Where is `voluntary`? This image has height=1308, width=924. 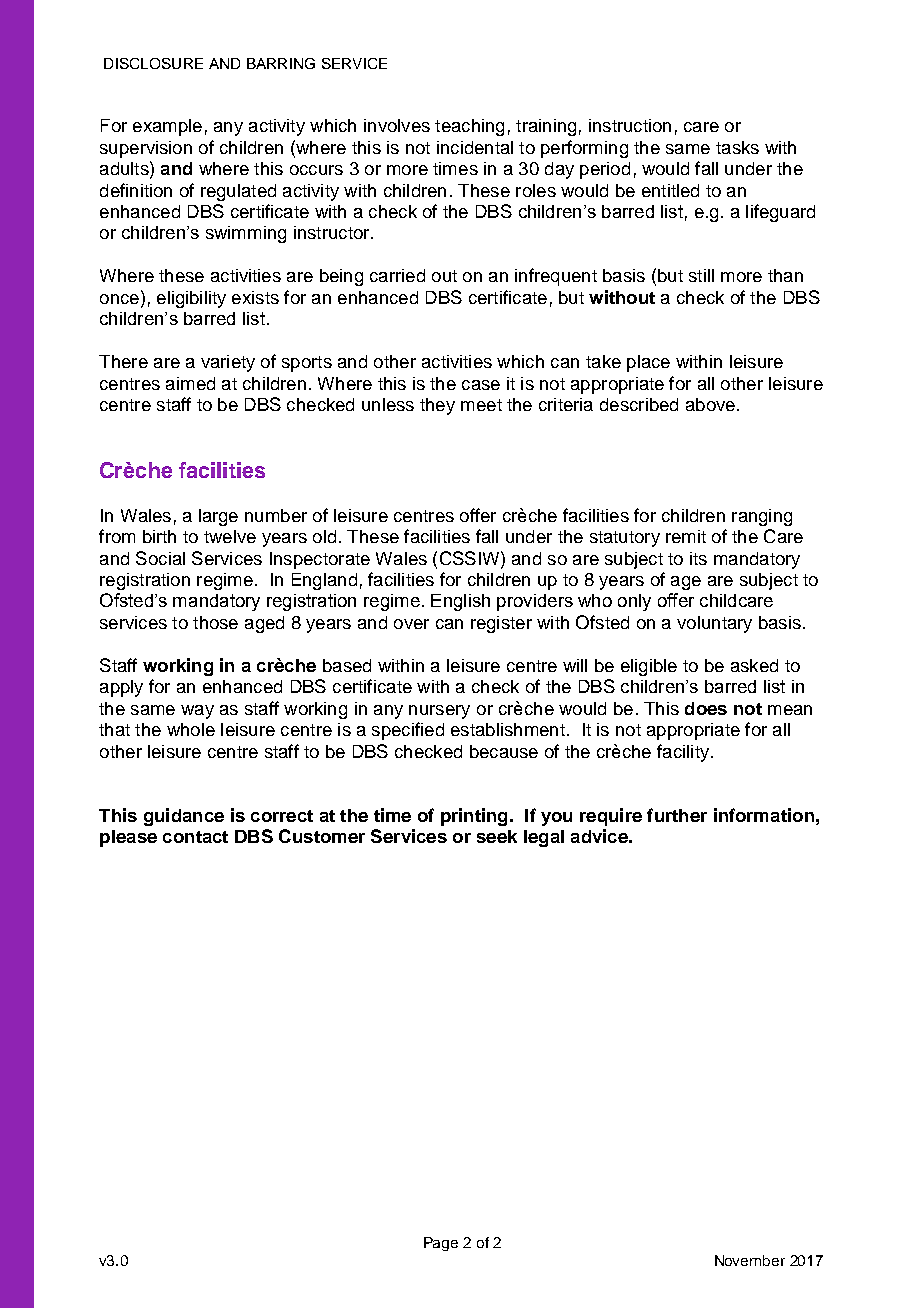
voluntary is located at coordinates (714, 624).
